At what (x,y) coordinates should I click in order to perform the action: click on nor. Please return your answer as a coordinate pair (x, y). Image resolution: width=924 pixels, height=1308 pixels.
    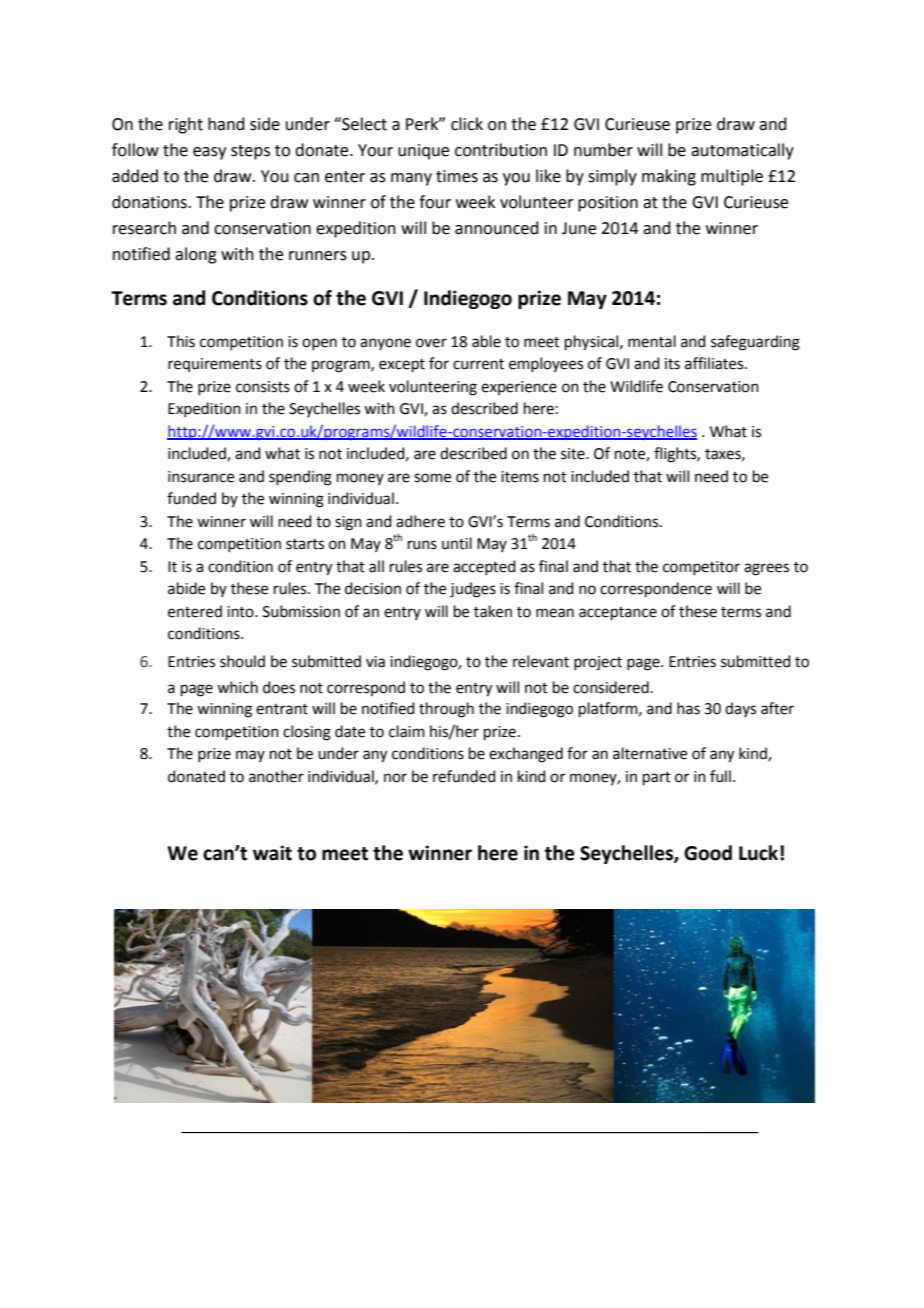
    Looking at the image, I should click on (395, 778).
